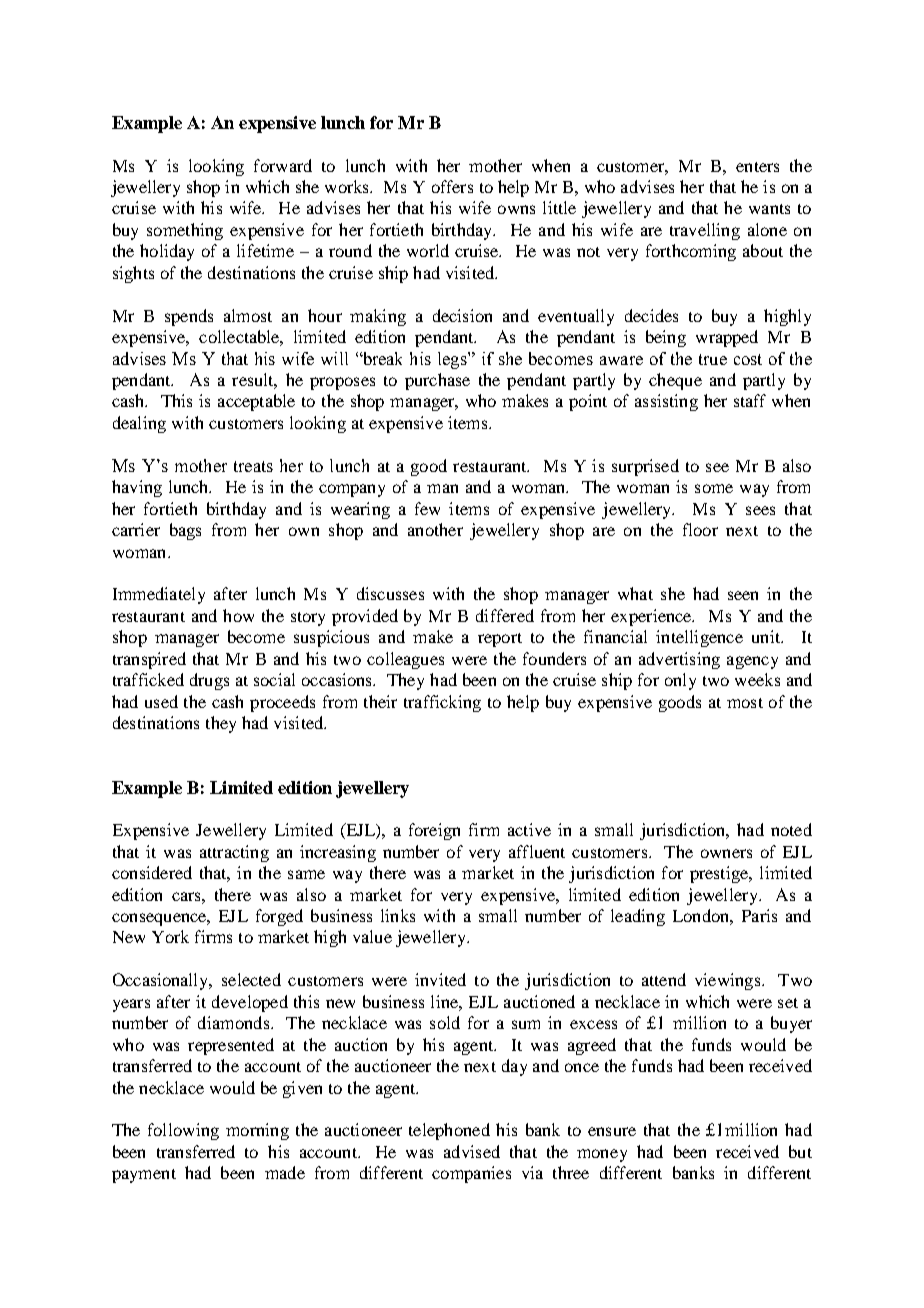 Image resolution: width=924 pixels, height=1308 pixels. Describe the element at coordinates (452, 186) in the screenshot. I see `offers` at that location.
